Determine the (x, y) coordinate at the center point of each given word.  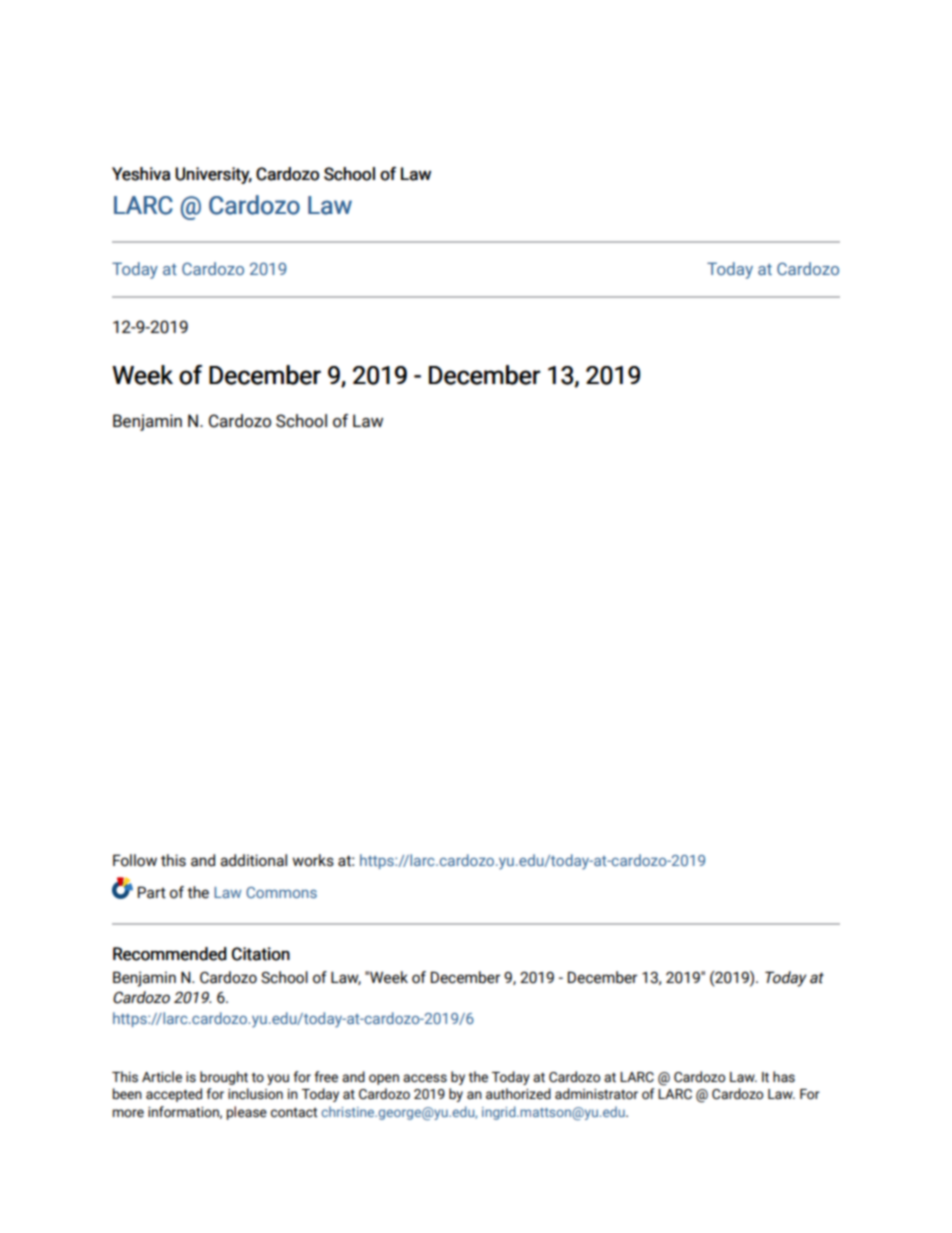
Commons (281, 892)
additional (253, 860)
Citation (261, 954)
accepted (174, 1095)
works (313, 860)
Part (152, 892)
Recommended (170, 954)
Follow (135, 860)
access (425, 1078)
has (784, 1077)
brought (224, 1078)
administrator (596, 1094)
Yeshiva (141, 174)
